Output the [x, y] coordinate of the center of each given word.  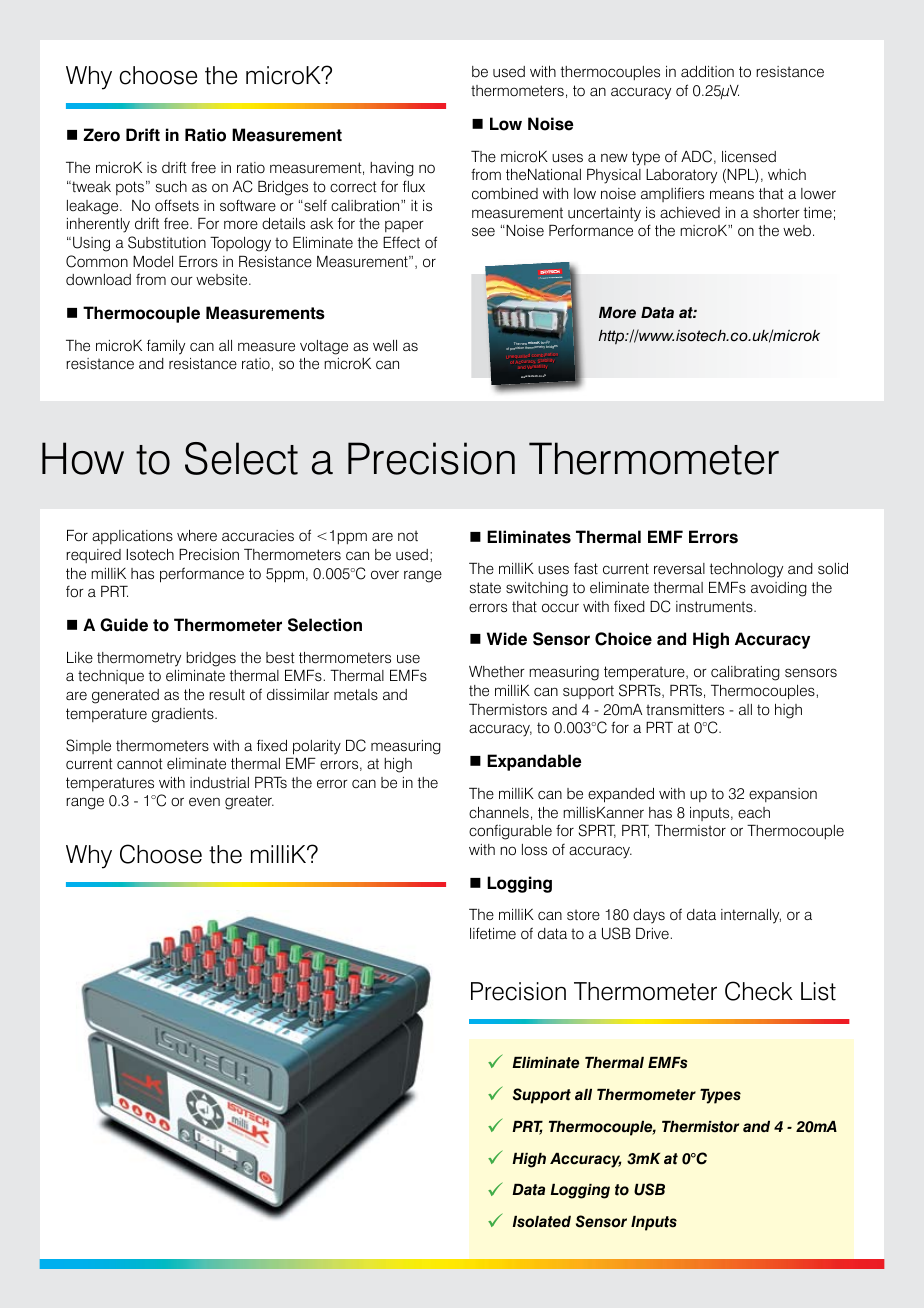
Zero [102, 135]
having [392, 169]
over [385, 575]
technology [746, 570]
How [83, 458]
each [754, 812]
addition [707, 72]
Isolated [542, 1222]
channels [499, 813]
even [204, 802]
